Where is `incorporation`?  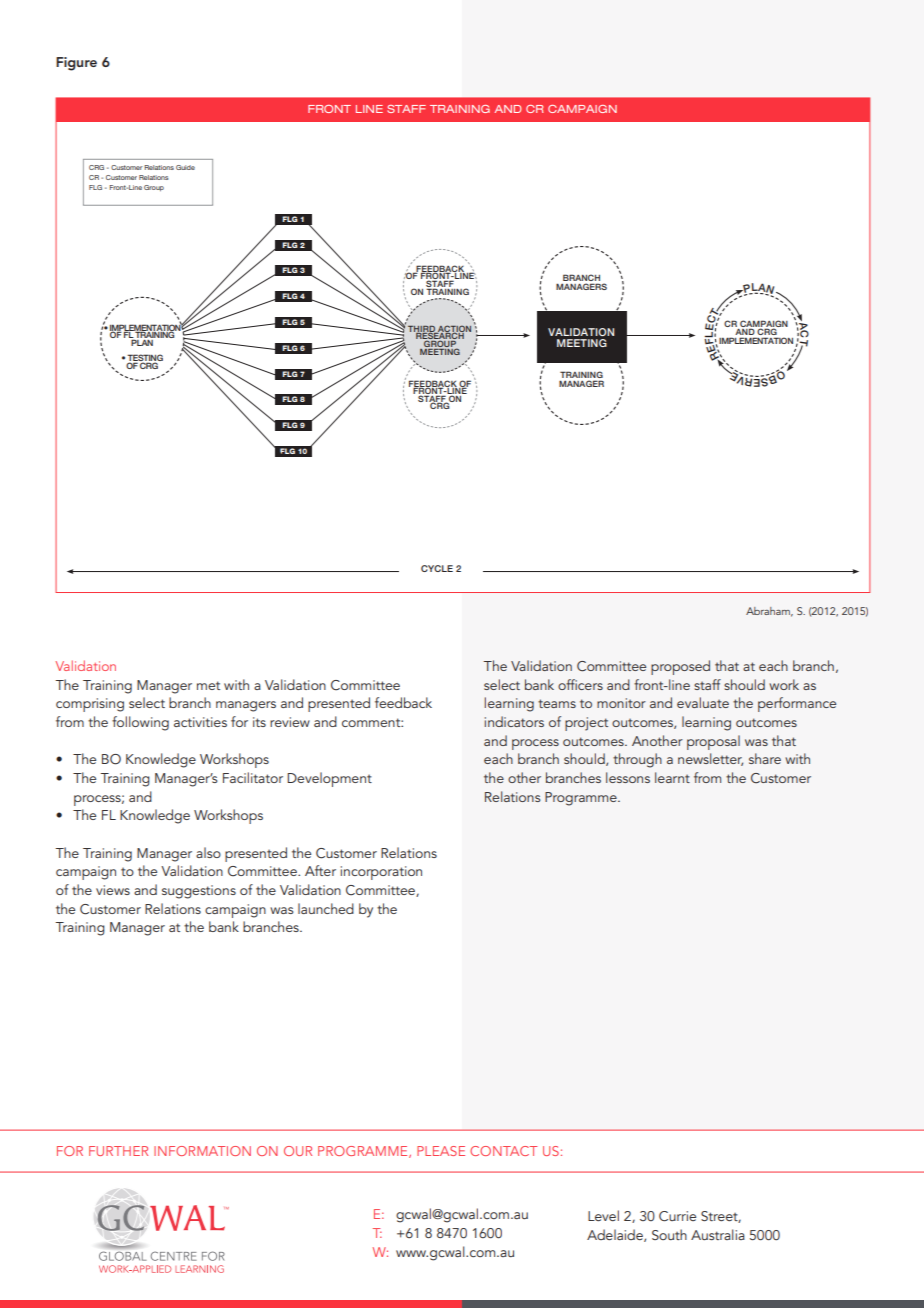
incorporation is located at coordinates (381, 873).
